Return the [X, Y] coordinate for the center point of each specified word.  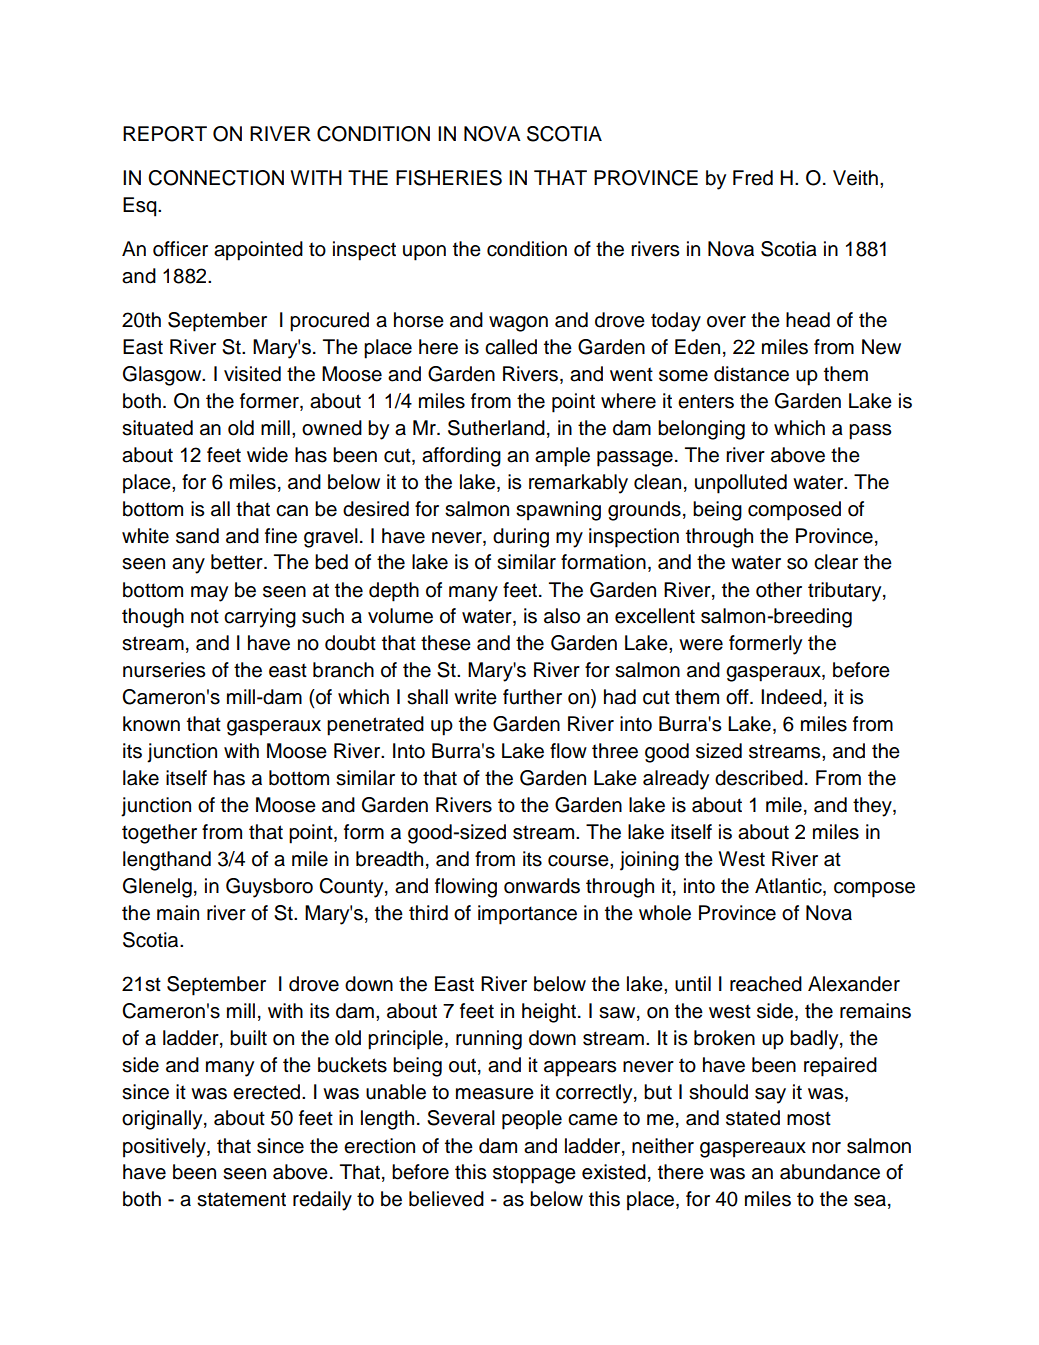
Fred [753, 178]
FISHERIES [449, 178]
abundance [830, 1172]
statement [241, 1199]
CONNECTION [216, 178]
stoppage [534, 1174]
